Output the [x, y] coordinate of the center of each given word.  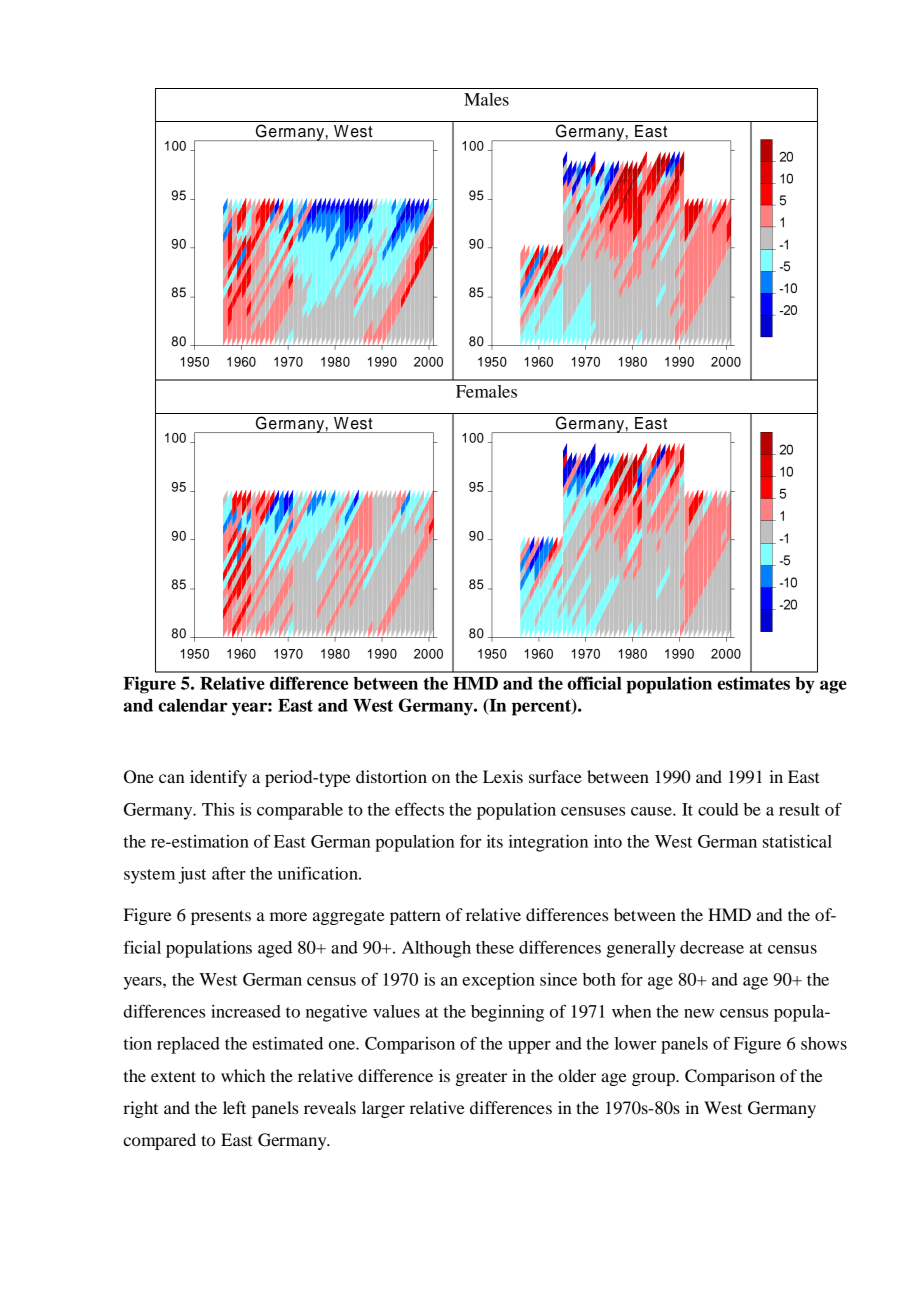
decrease [712, 947]
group [655, 1079]
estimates [753, 683]
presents [221, 917]
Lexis [503, 776]
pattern [415, 917]
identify [218, 778]
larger [383, 1109]
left [234, 1107]
